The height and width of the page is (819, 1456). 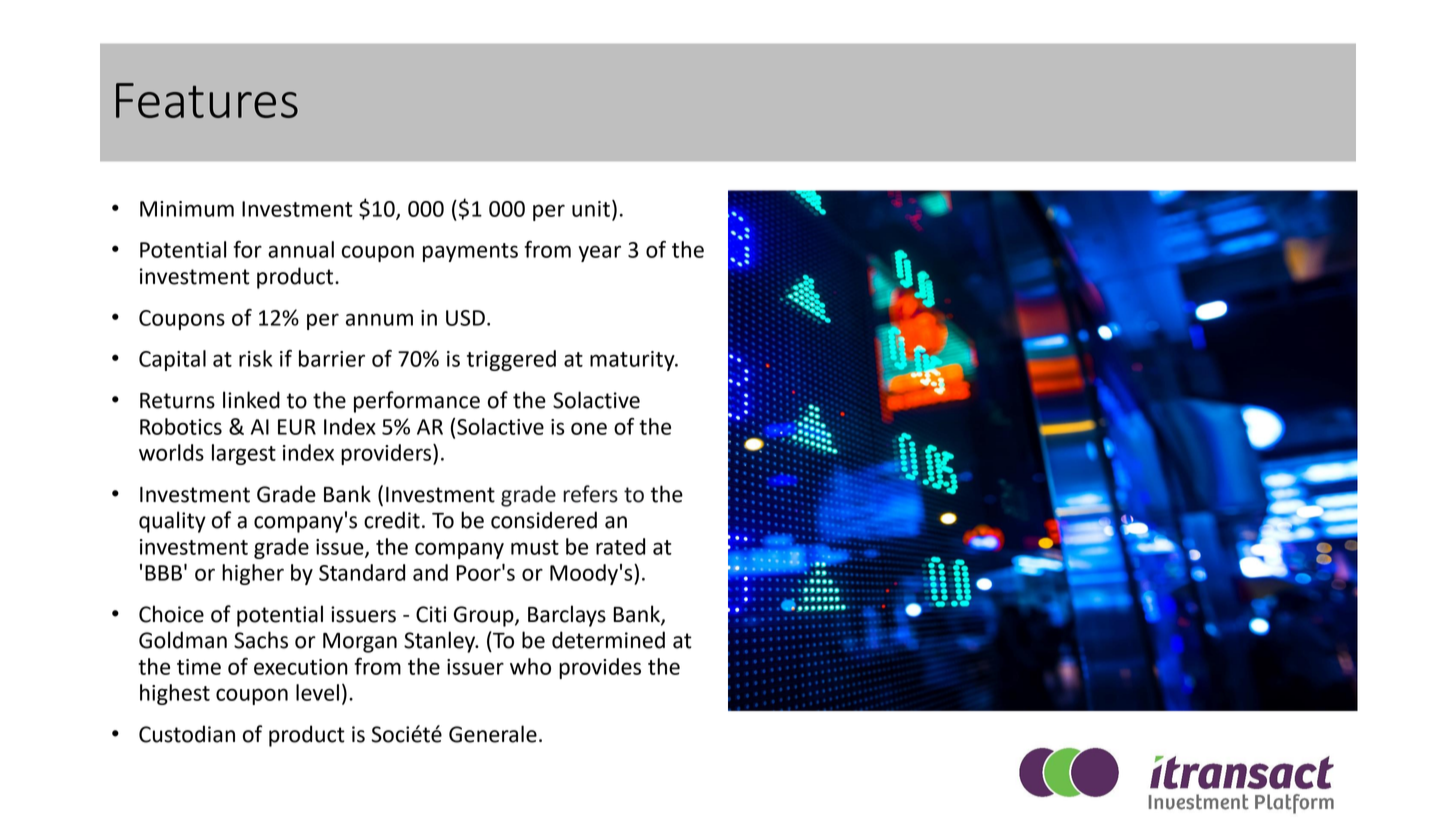 What do you see at coordinates (600, 668) in the page?
I see `provides` at bounding box center [600, 668].
